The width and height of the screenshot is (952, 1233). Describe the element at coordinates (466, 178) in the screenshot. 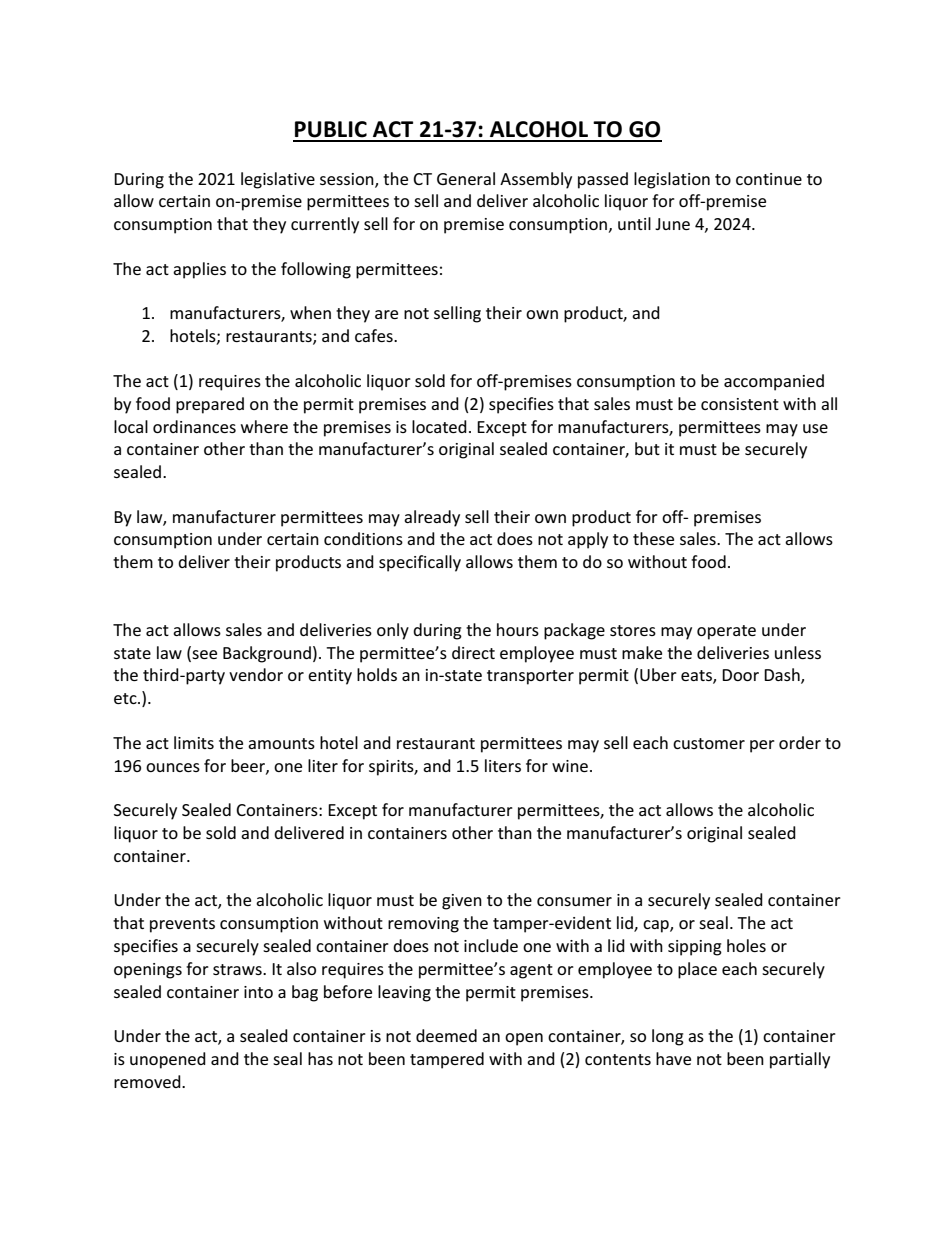

I see `General` at that location.
